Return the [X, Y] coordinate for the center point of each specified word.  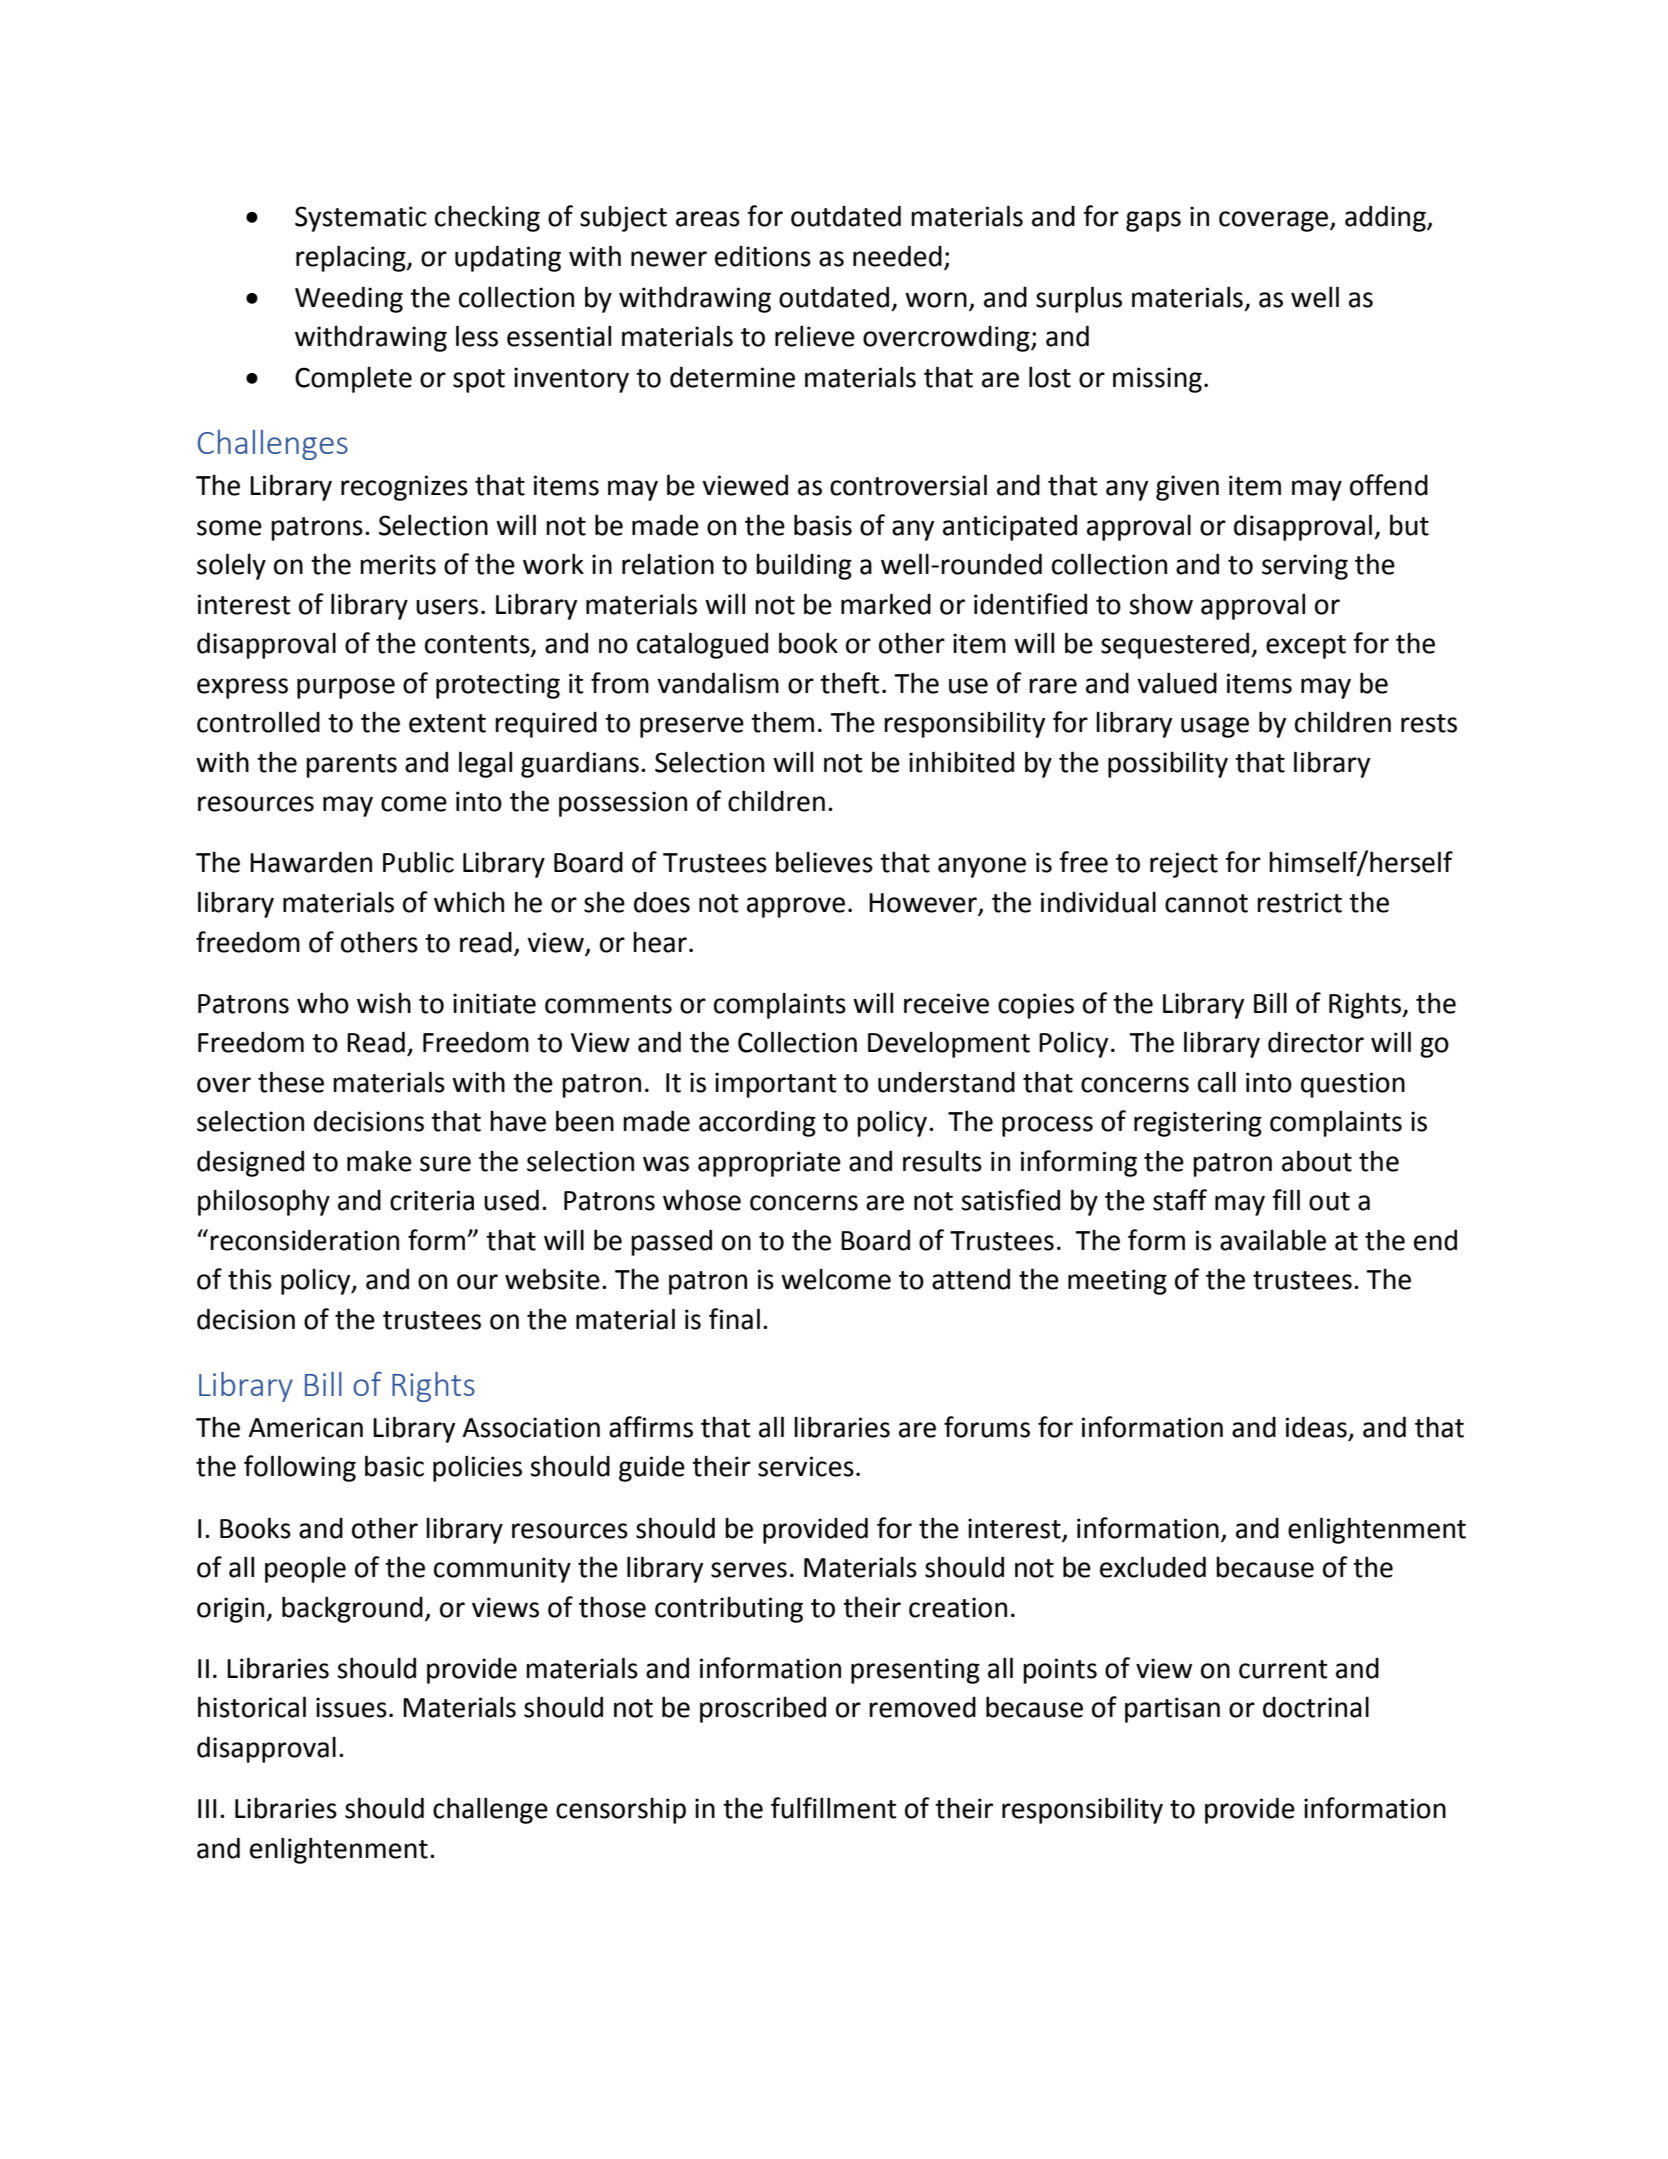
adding [1386, 218]
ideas [1316, 1427]
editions [763, 256]
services [806, 1466]
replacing [352, 258]
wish [384, 1003]
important [776, 1085]
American [305, 1427]
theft [850, 683]
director [1316, 1042]
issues [351, 1707]
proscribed [763, 1709]
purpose [346, 688]
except [1306, 647]
